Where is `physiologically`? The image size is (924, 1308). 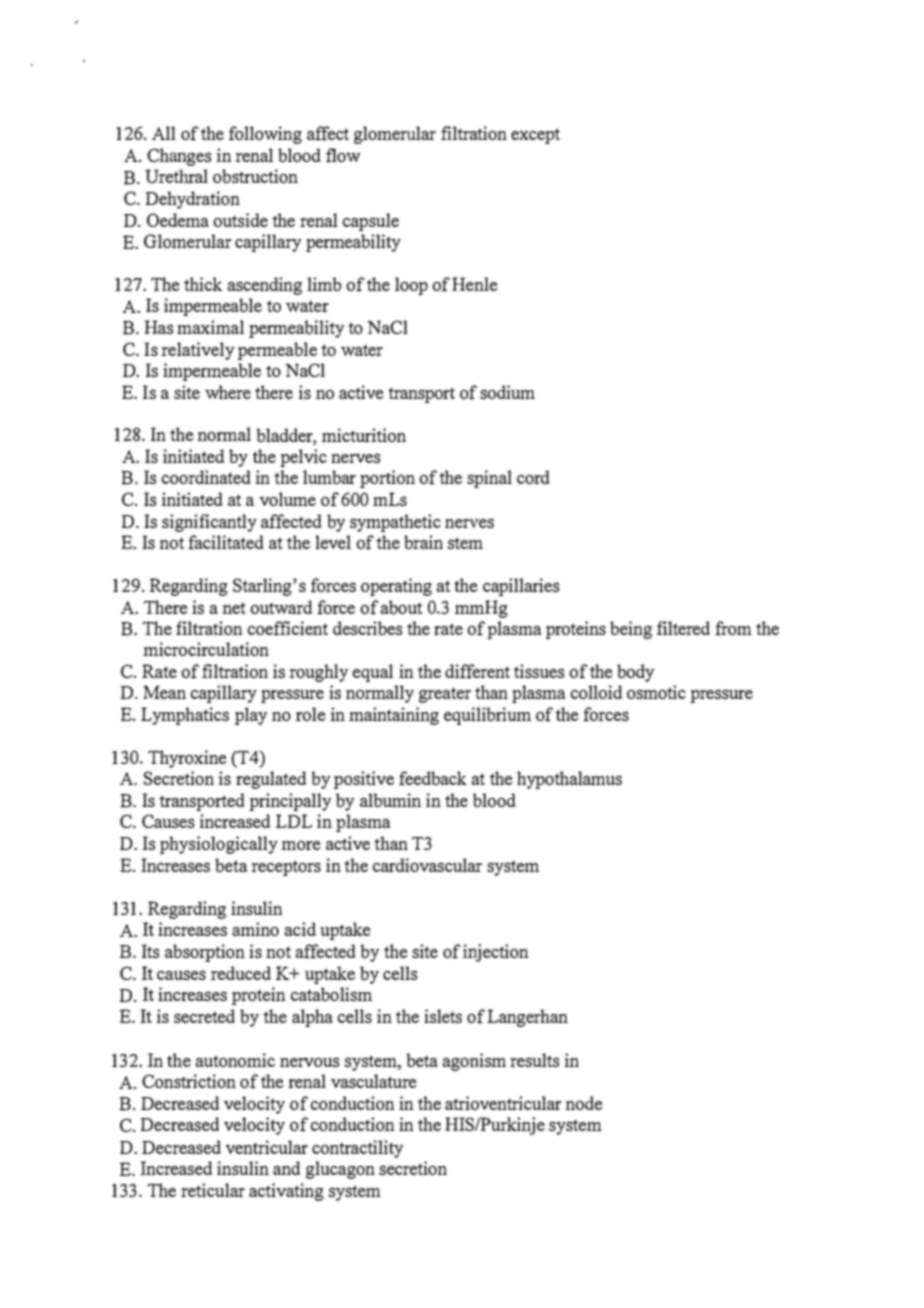
physiologically is located at coordinates (219, 845).
